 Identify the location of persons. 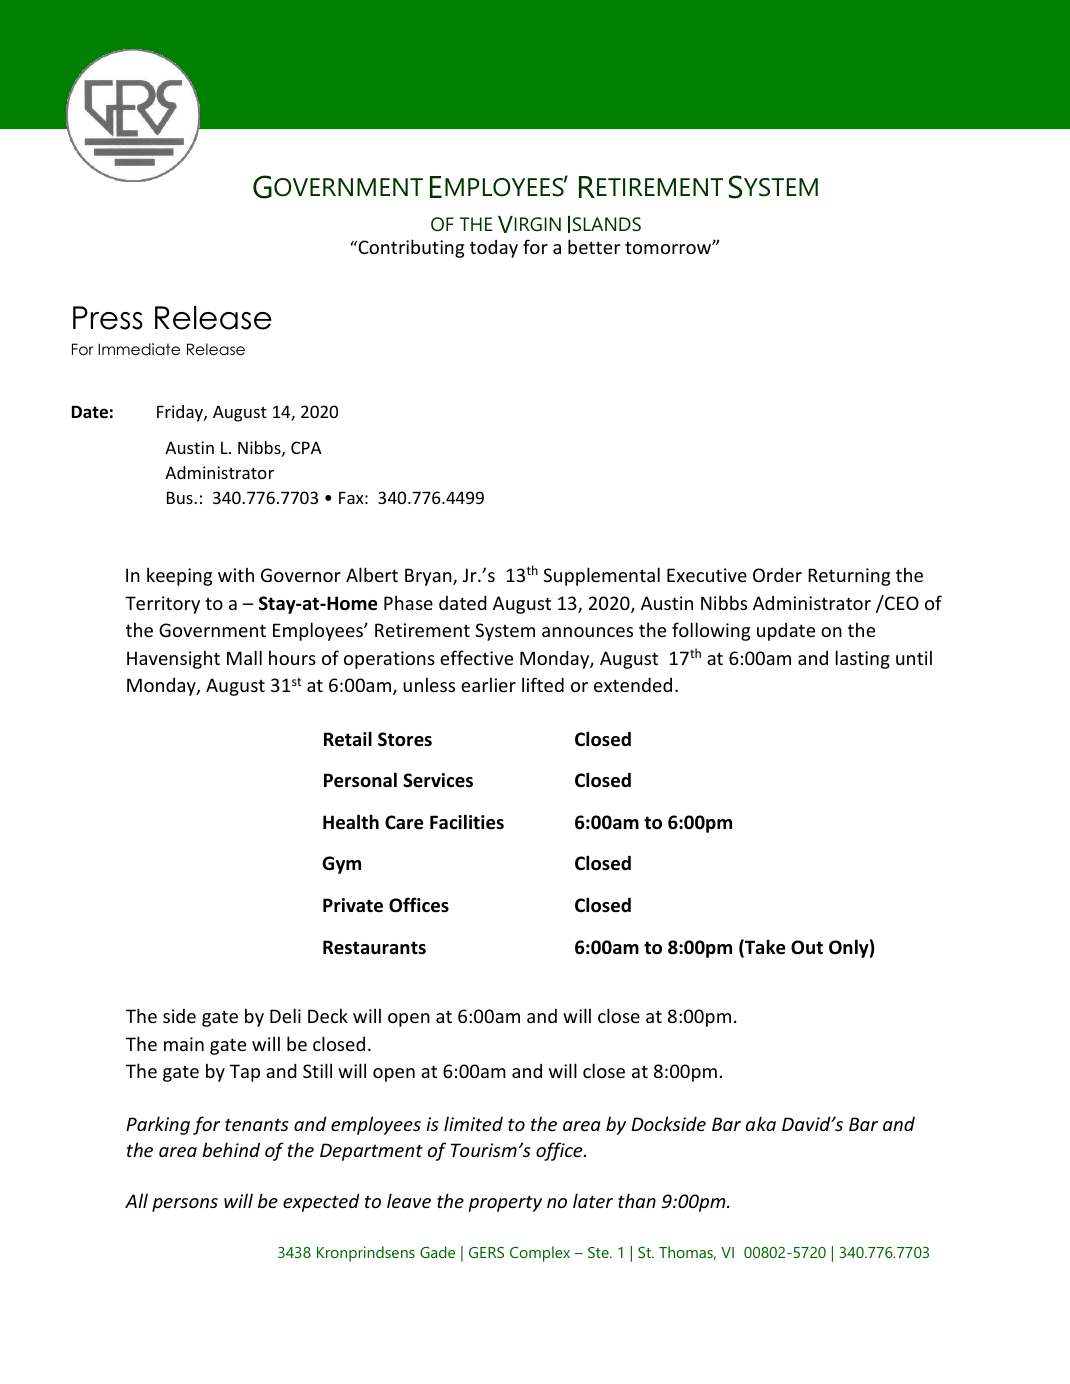
(185, 1205).
